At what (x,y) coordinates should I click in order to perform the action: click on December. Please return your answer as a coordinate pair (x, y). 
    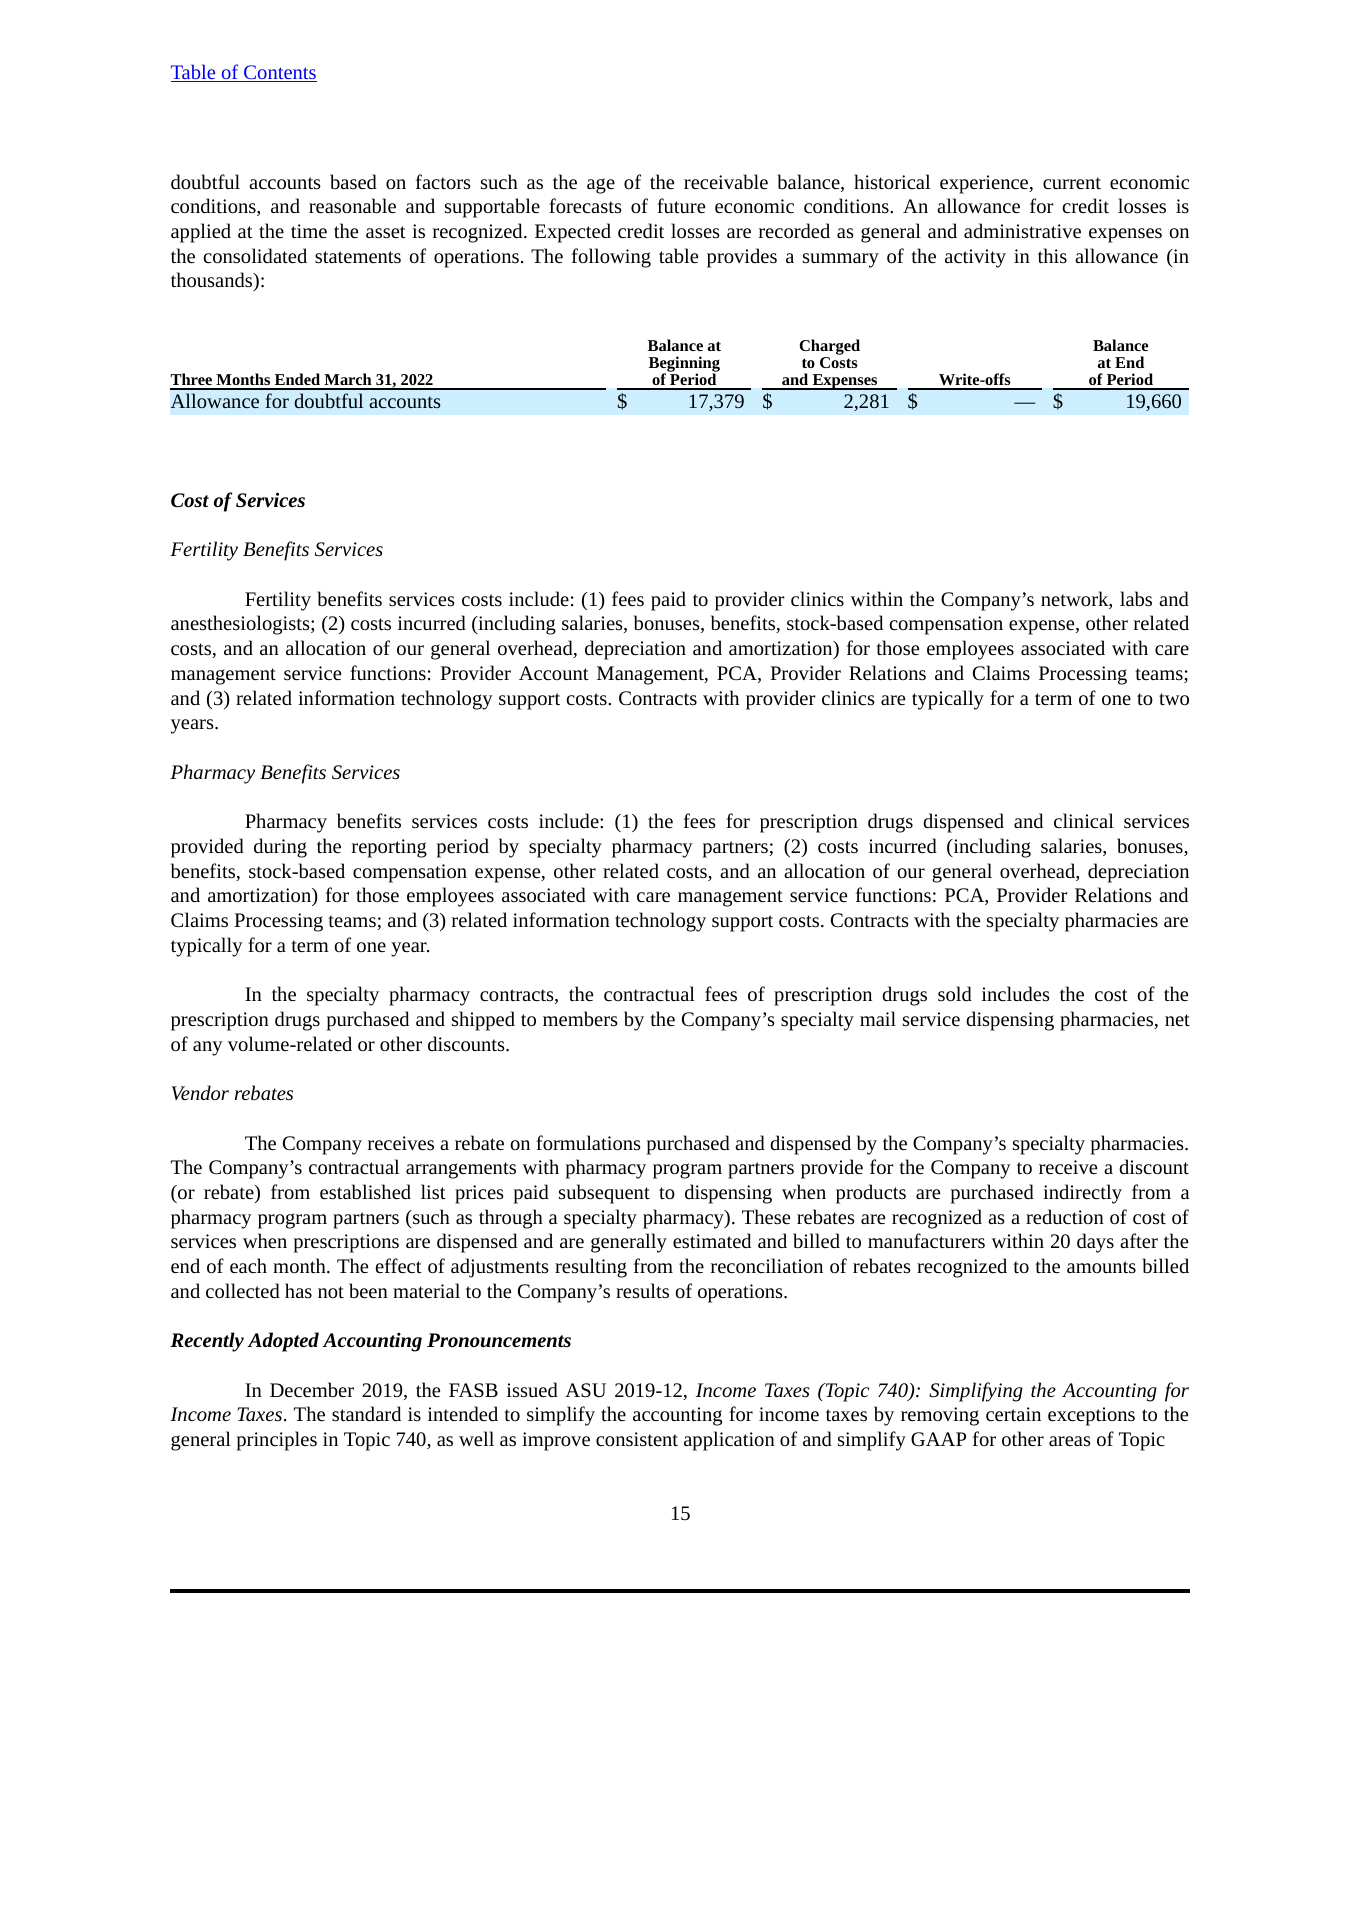
    Looking at the image, I should click on (312, 1389).
